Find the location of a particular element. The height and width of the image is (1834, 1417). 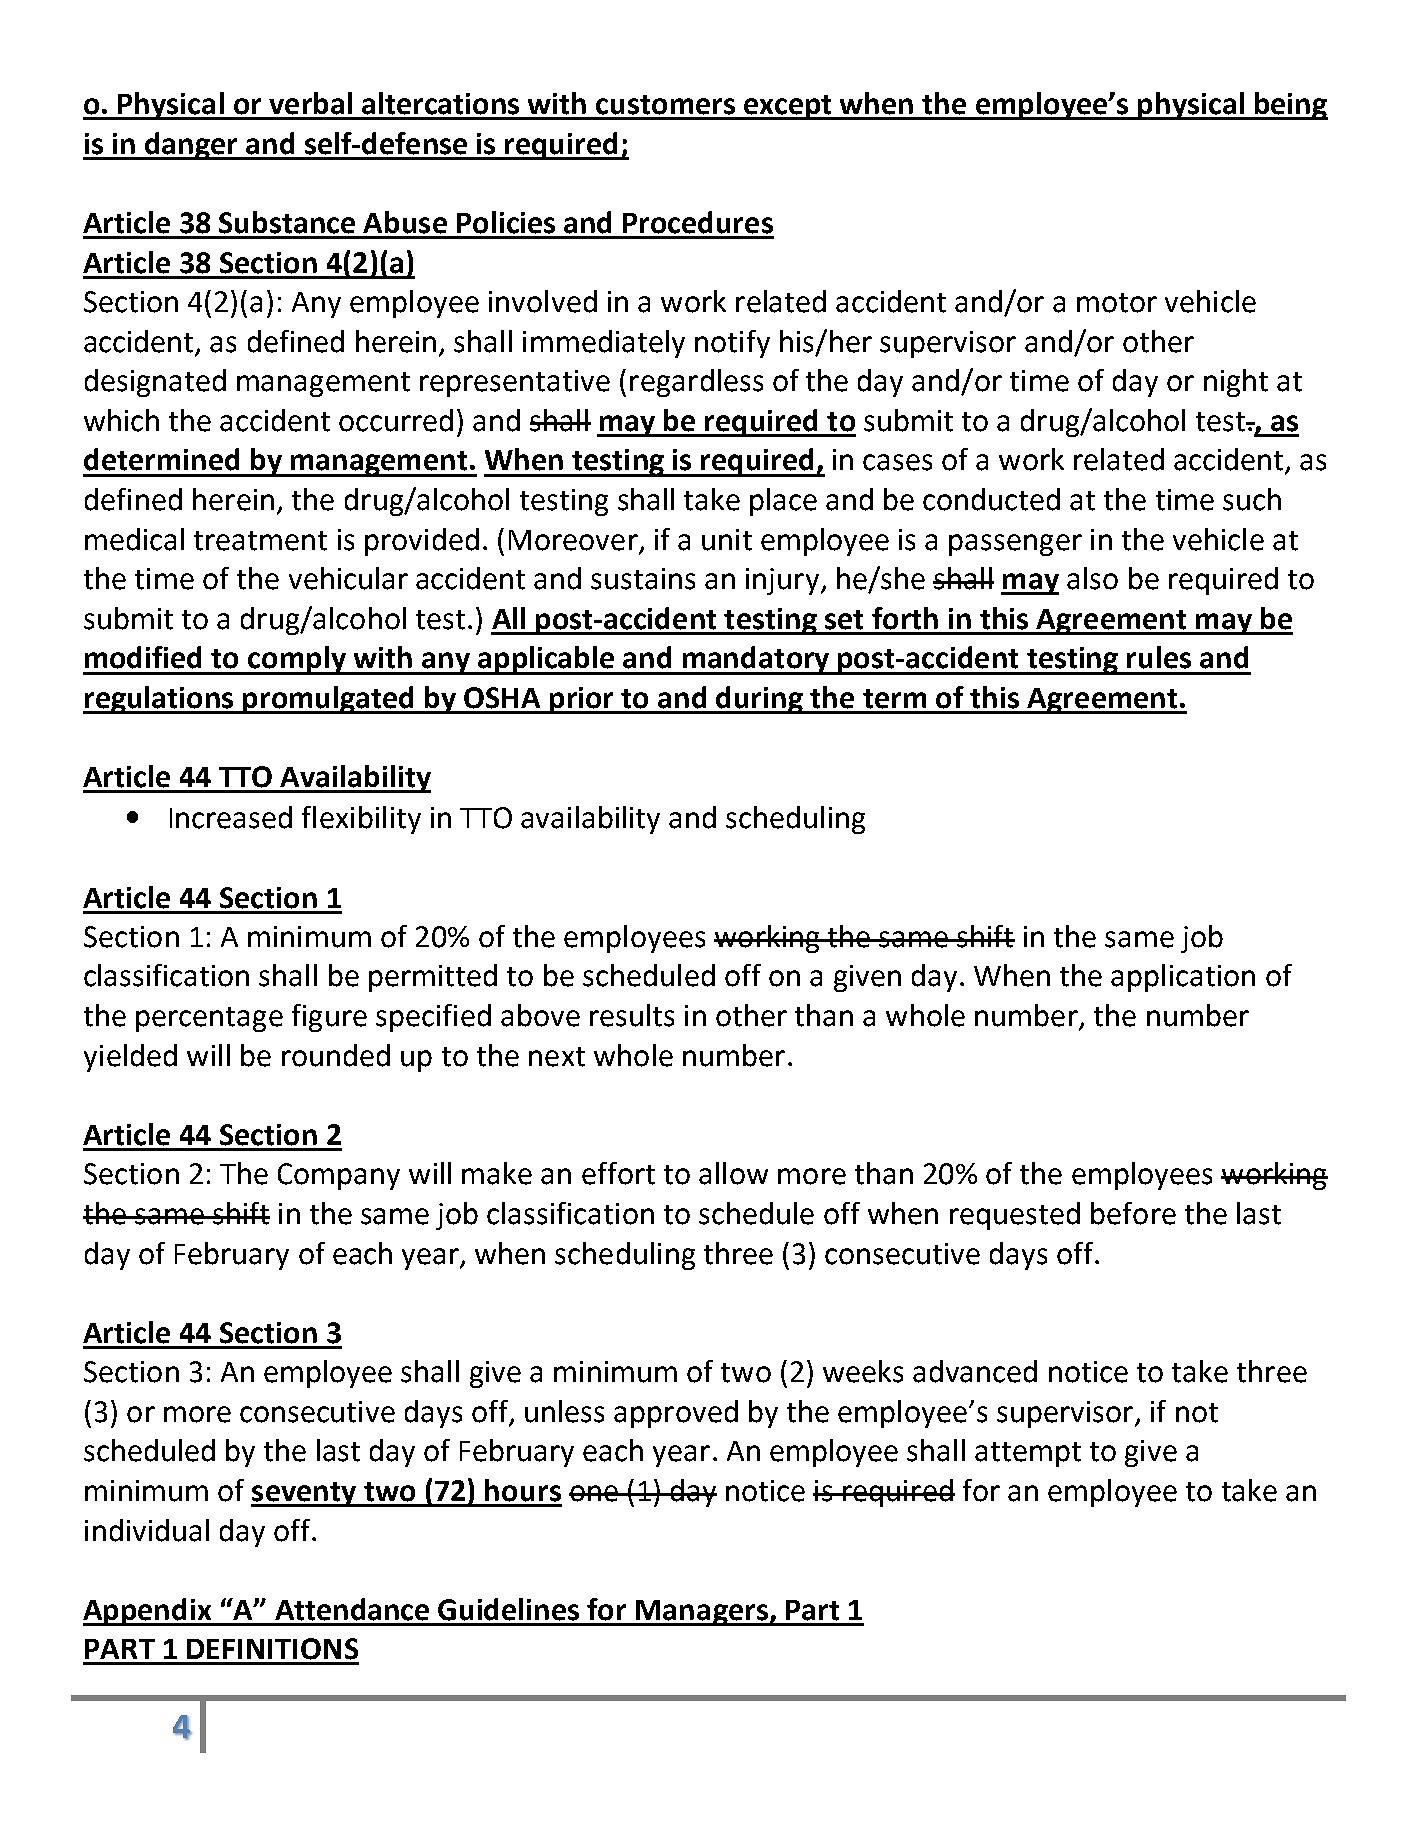

danger is located at coordinates (192, 146).
